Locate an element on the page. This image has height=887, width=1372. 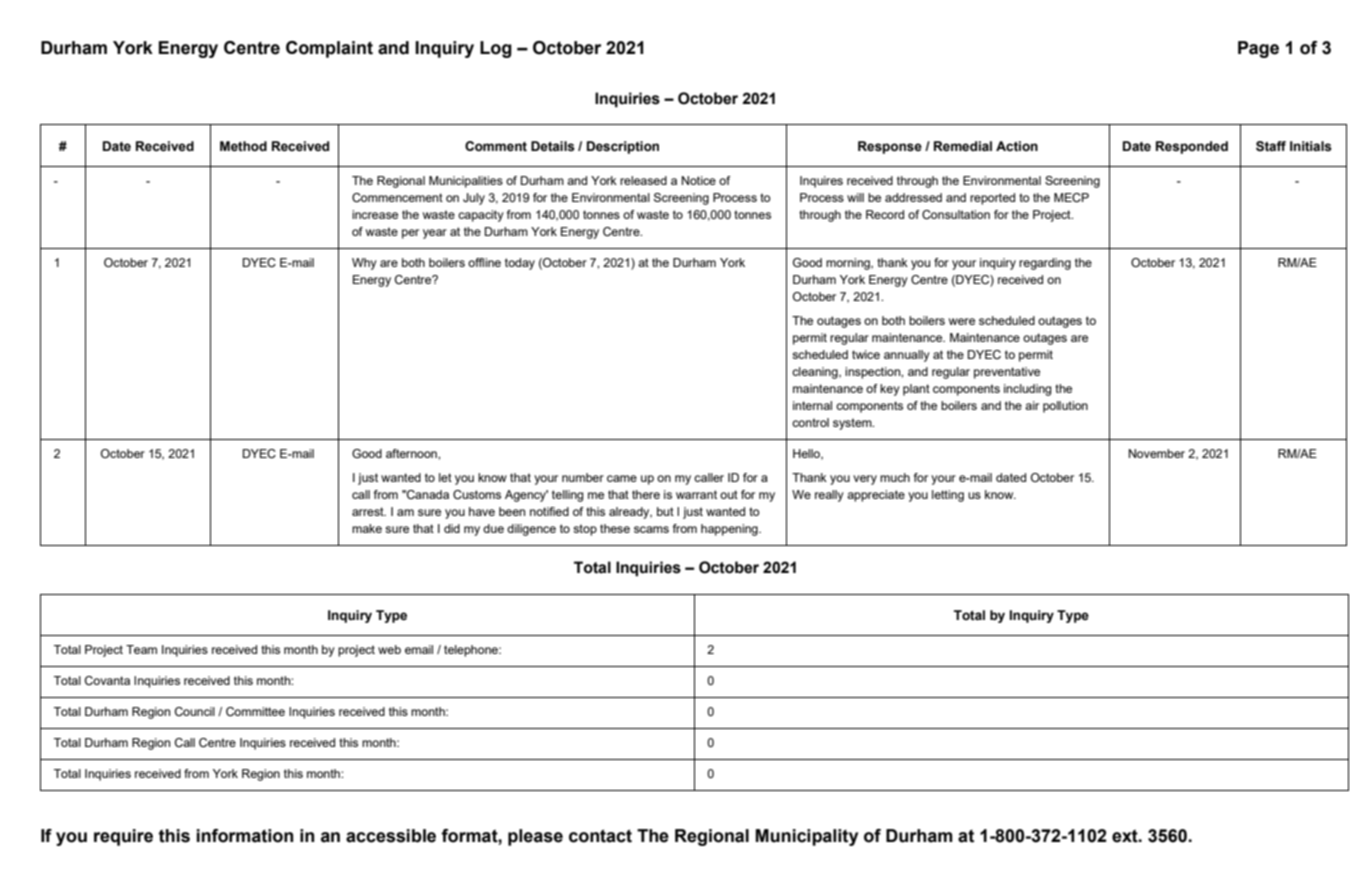
Hello is located at coordinates (807, 454).
